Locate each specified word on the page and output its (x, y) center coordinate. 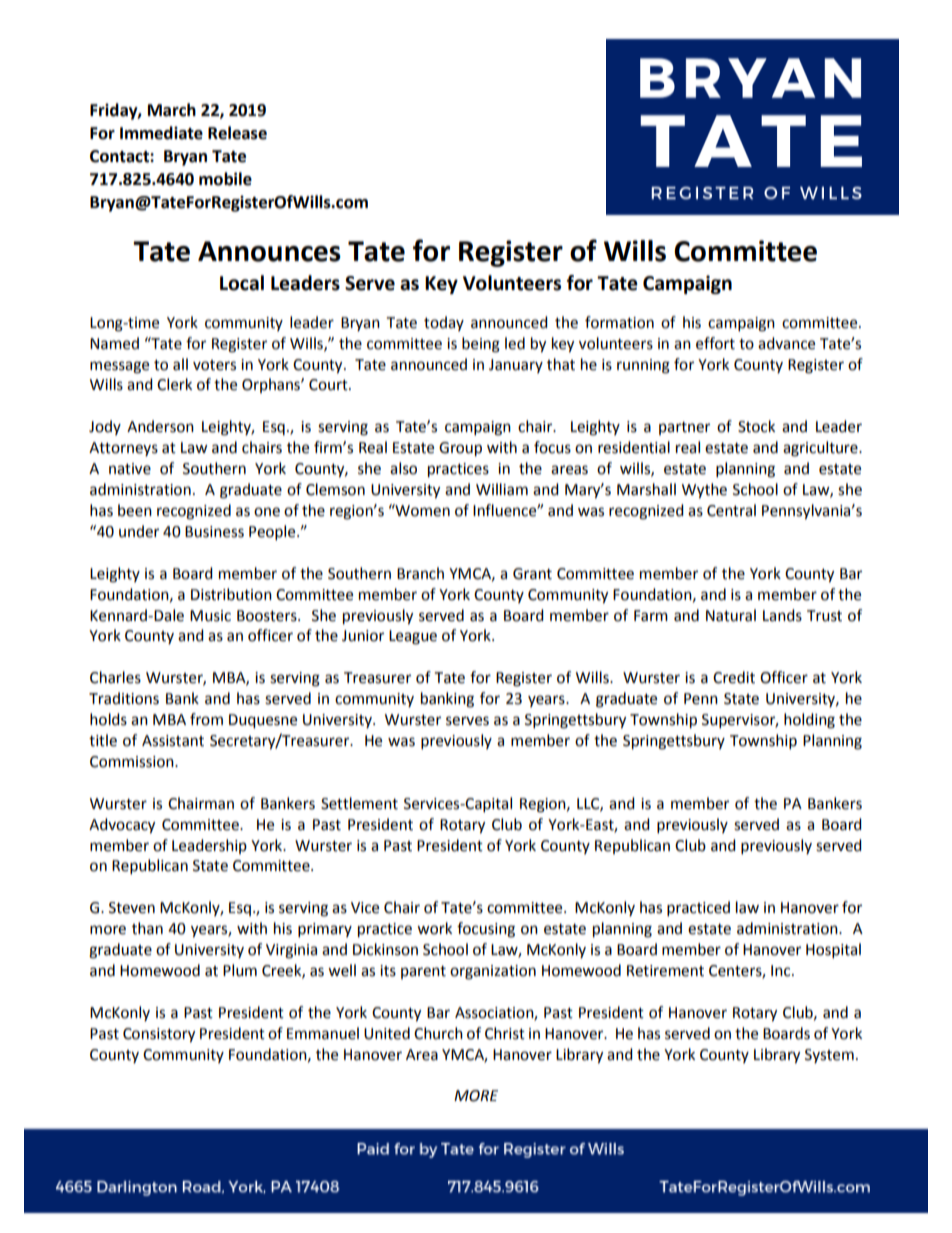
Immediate (161, 133)
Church (438, 1033)
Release (237, 133)
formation (619, 322)
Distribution (231, 594)
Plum (240, 970)
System (829, 1056)
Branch (420, 573)
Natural (731, 615)
